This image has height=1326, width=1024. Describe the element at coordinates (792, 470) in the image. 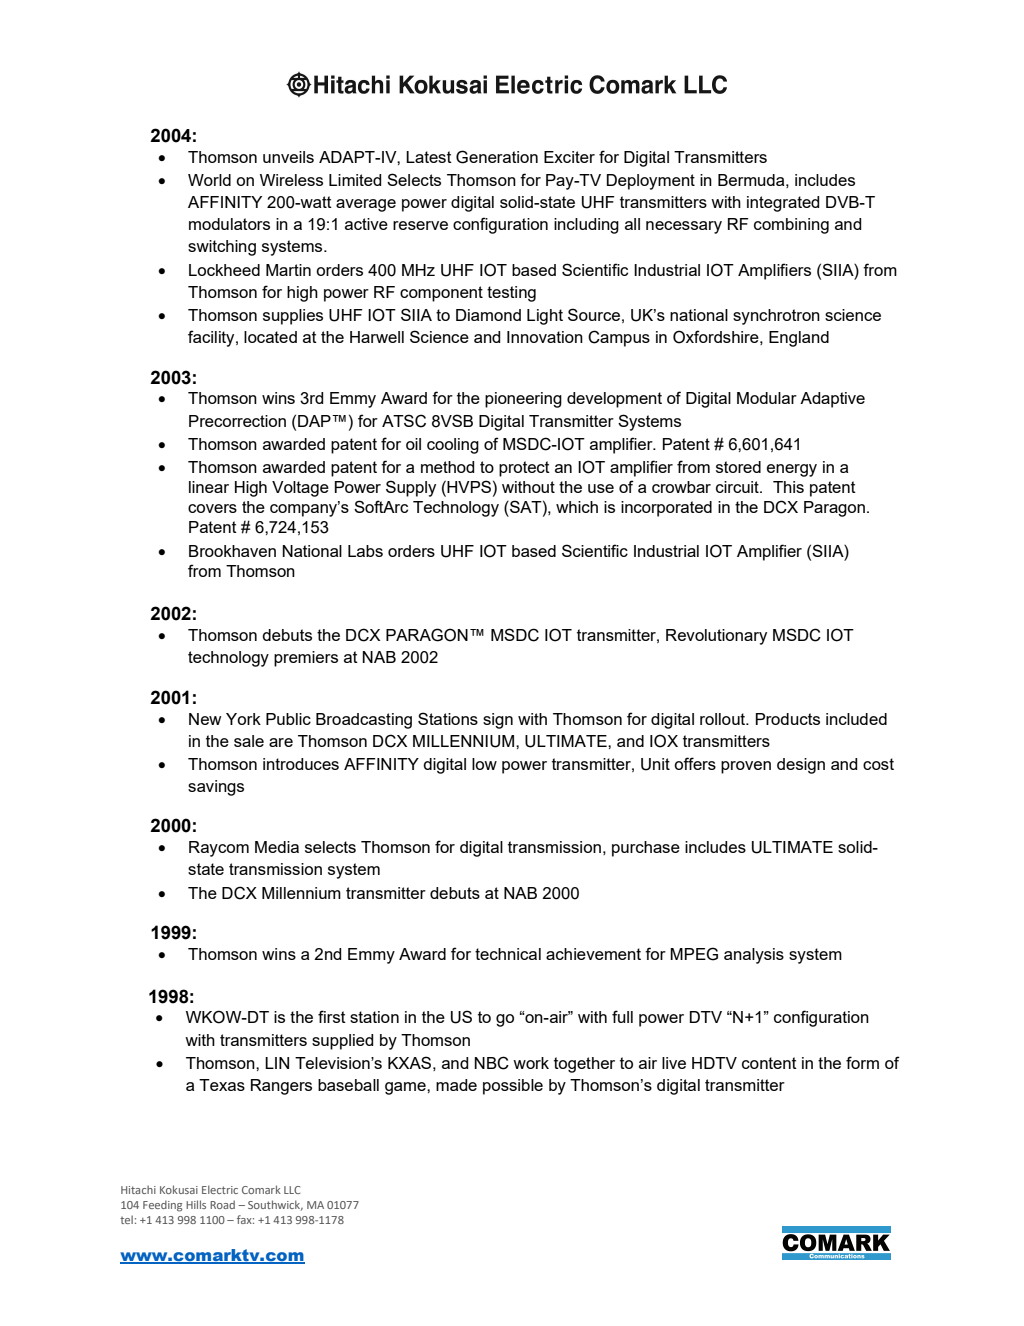

I see `energy` at that location.
